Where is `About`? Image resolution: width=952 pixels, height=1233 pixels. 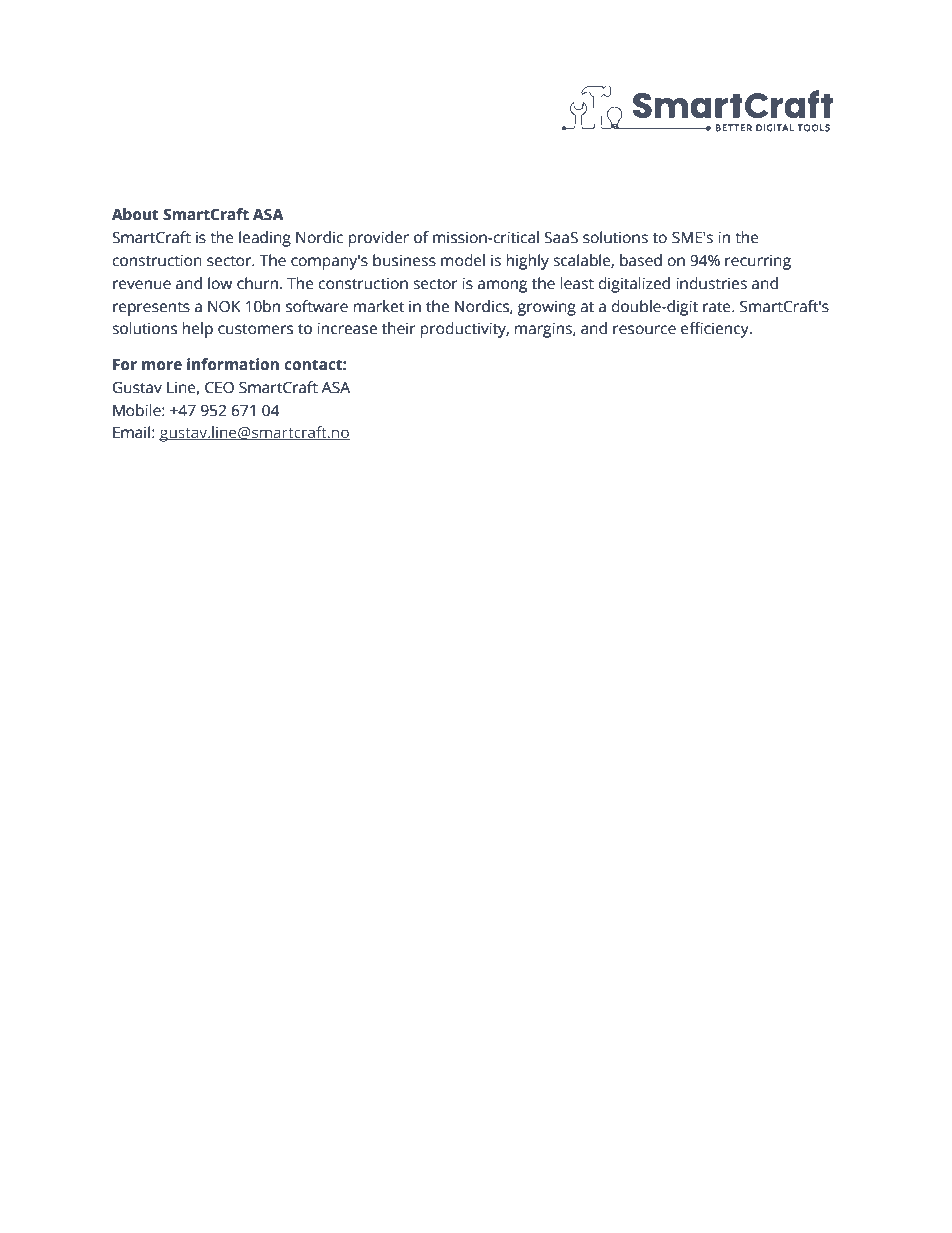 About is located at coordinates (135, 214).
